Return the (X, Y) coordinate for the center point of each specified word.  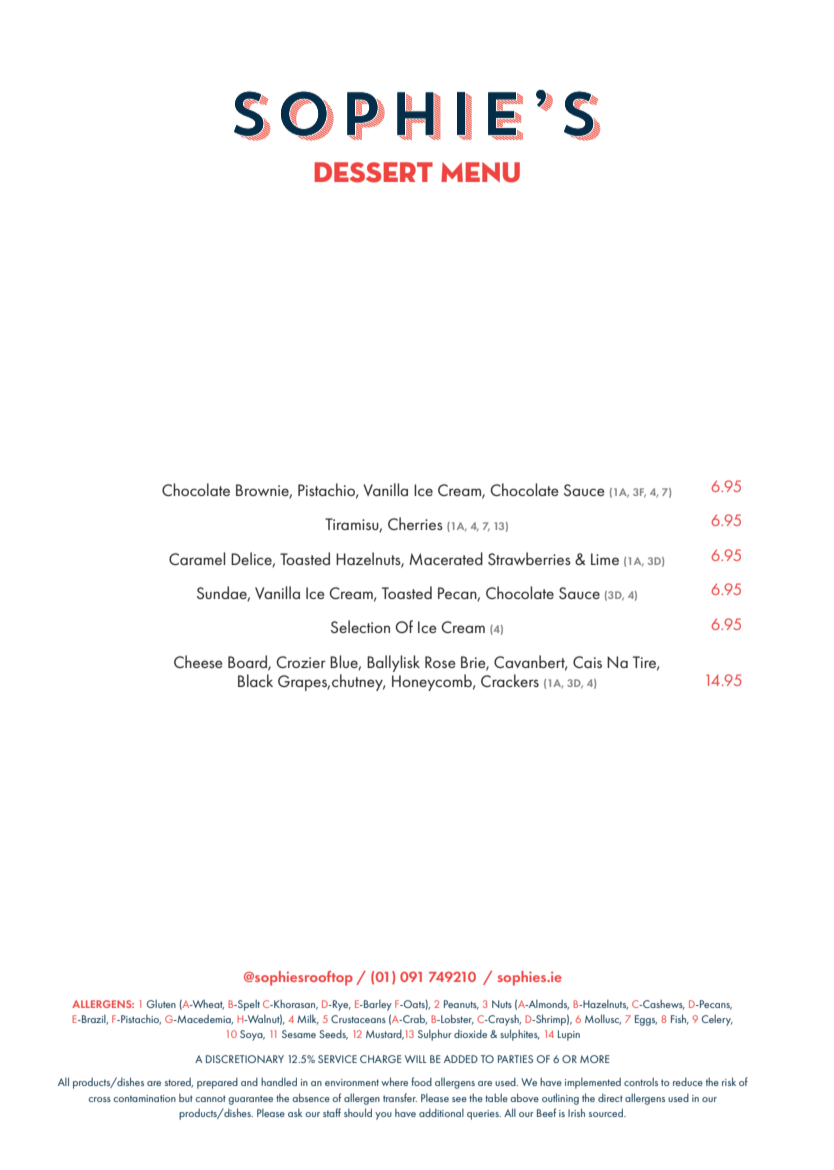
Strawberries (529, 558)
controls (641, 1081)
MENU (480, 172)
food (421, 1081)
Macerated (446, 558)
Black (255, 680)
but (186, 1098)
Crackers (510, 680)
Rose (440, 662)
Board (248, 662)
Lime (605, 559)
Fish (680, 1019)
